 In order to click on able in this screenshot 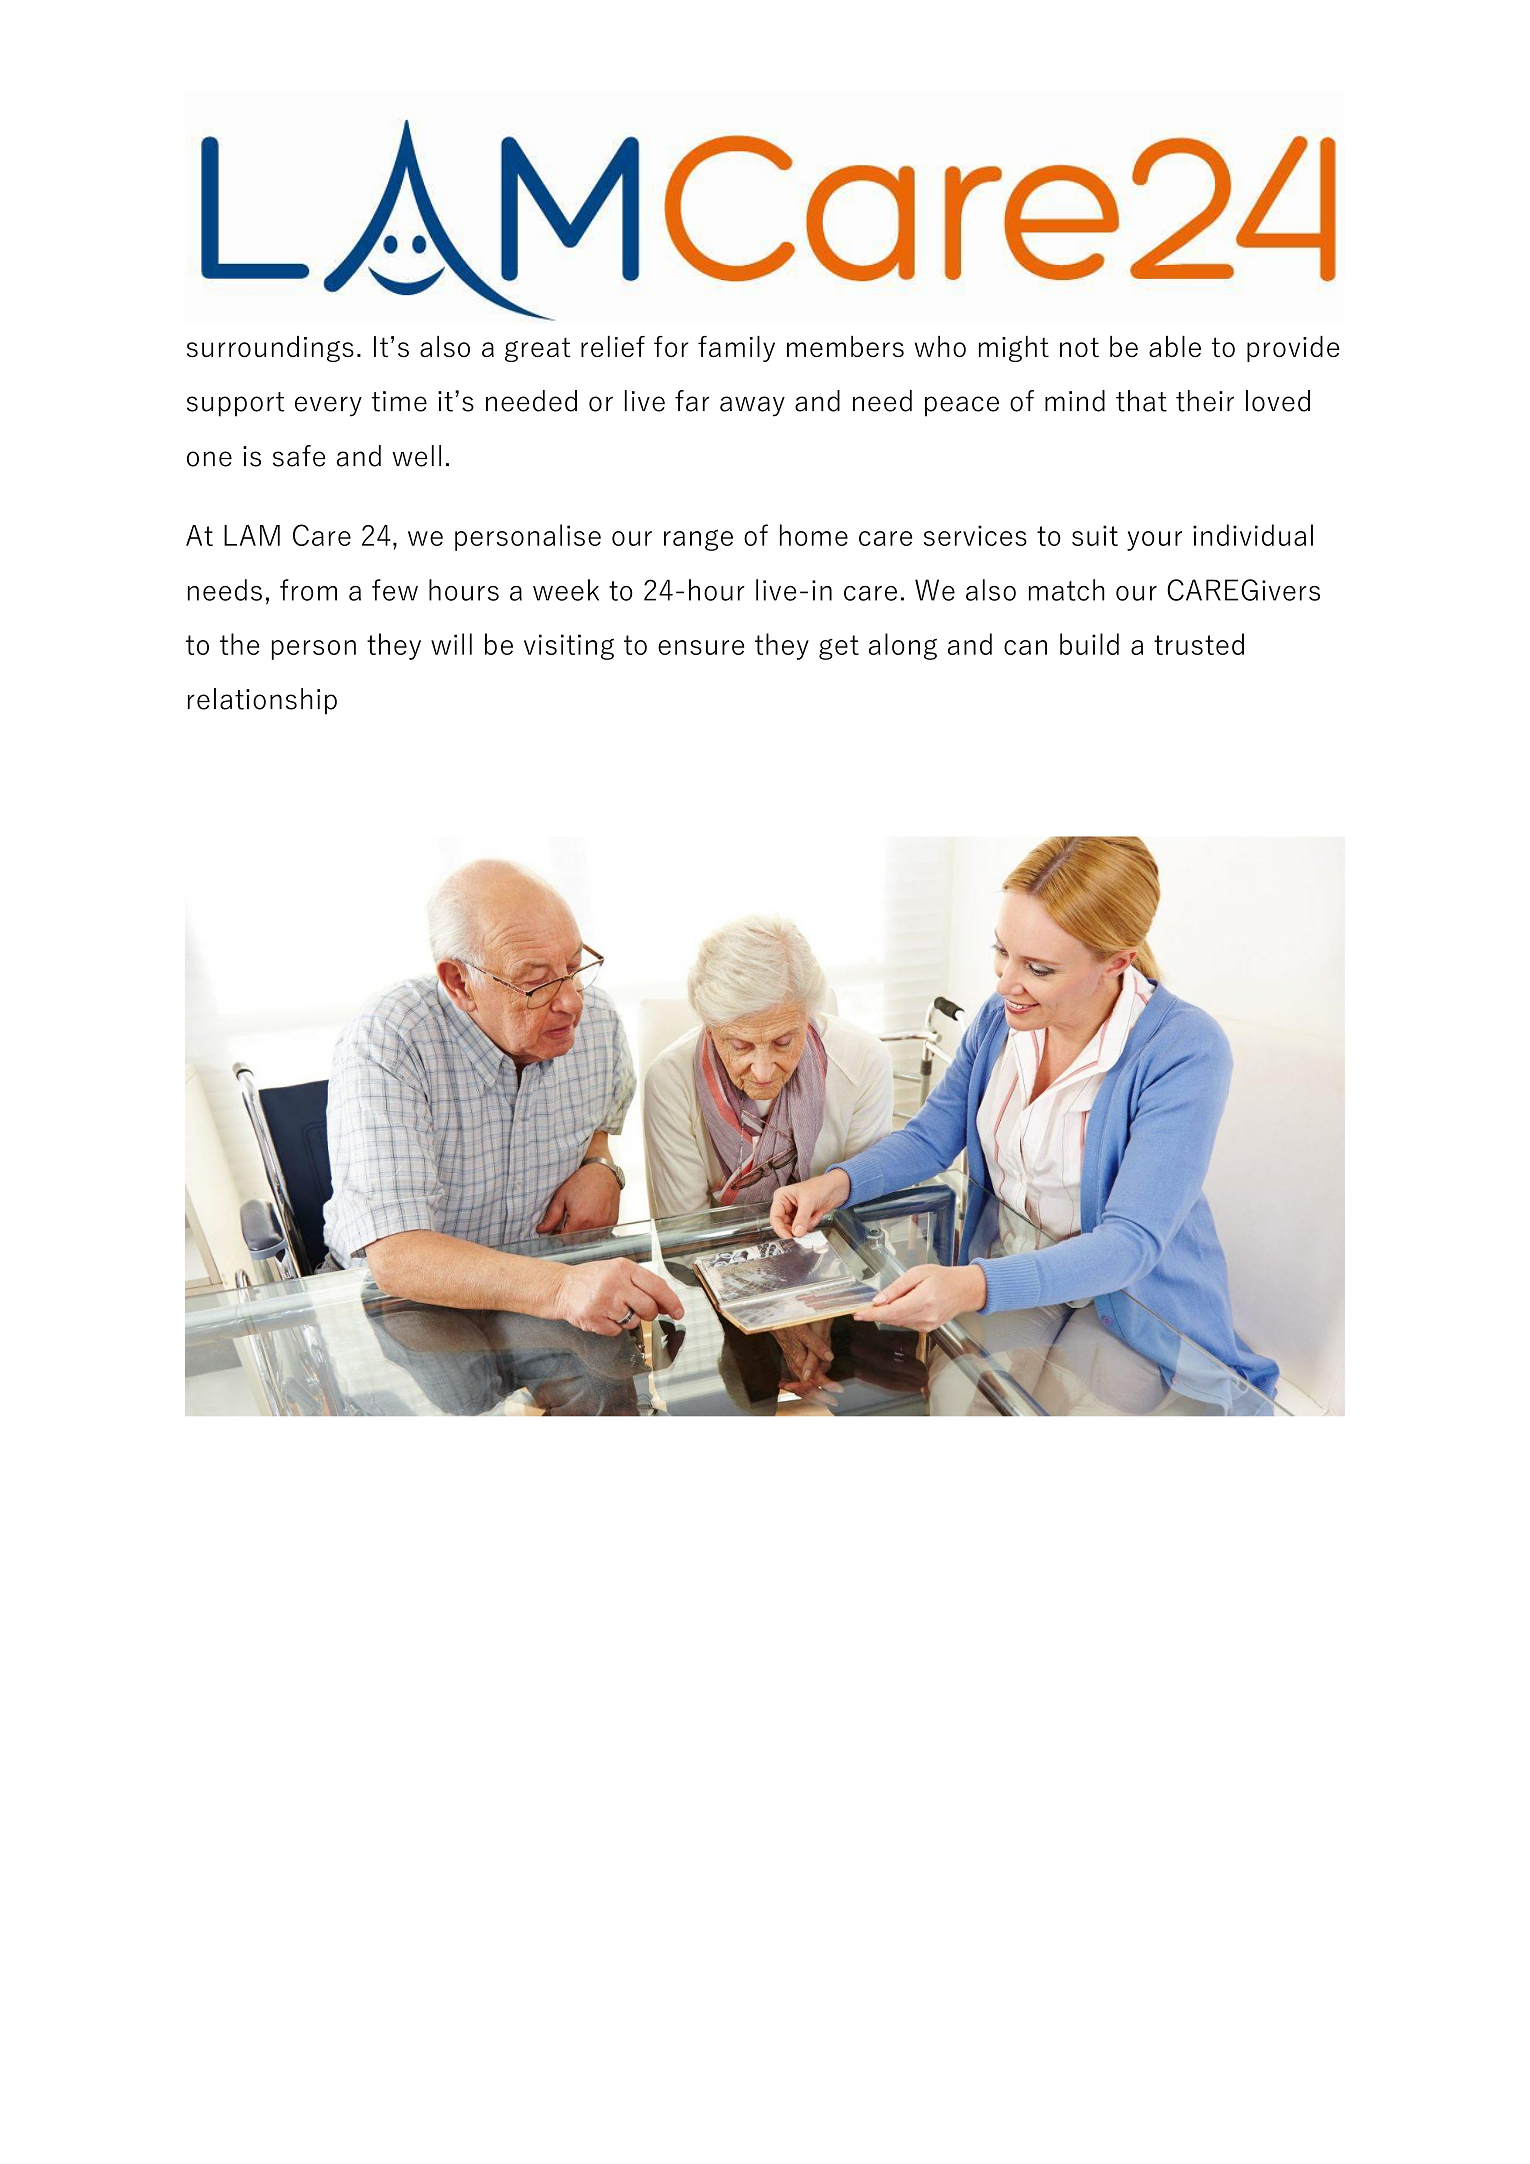, I will do `click(1175, 346)`.
